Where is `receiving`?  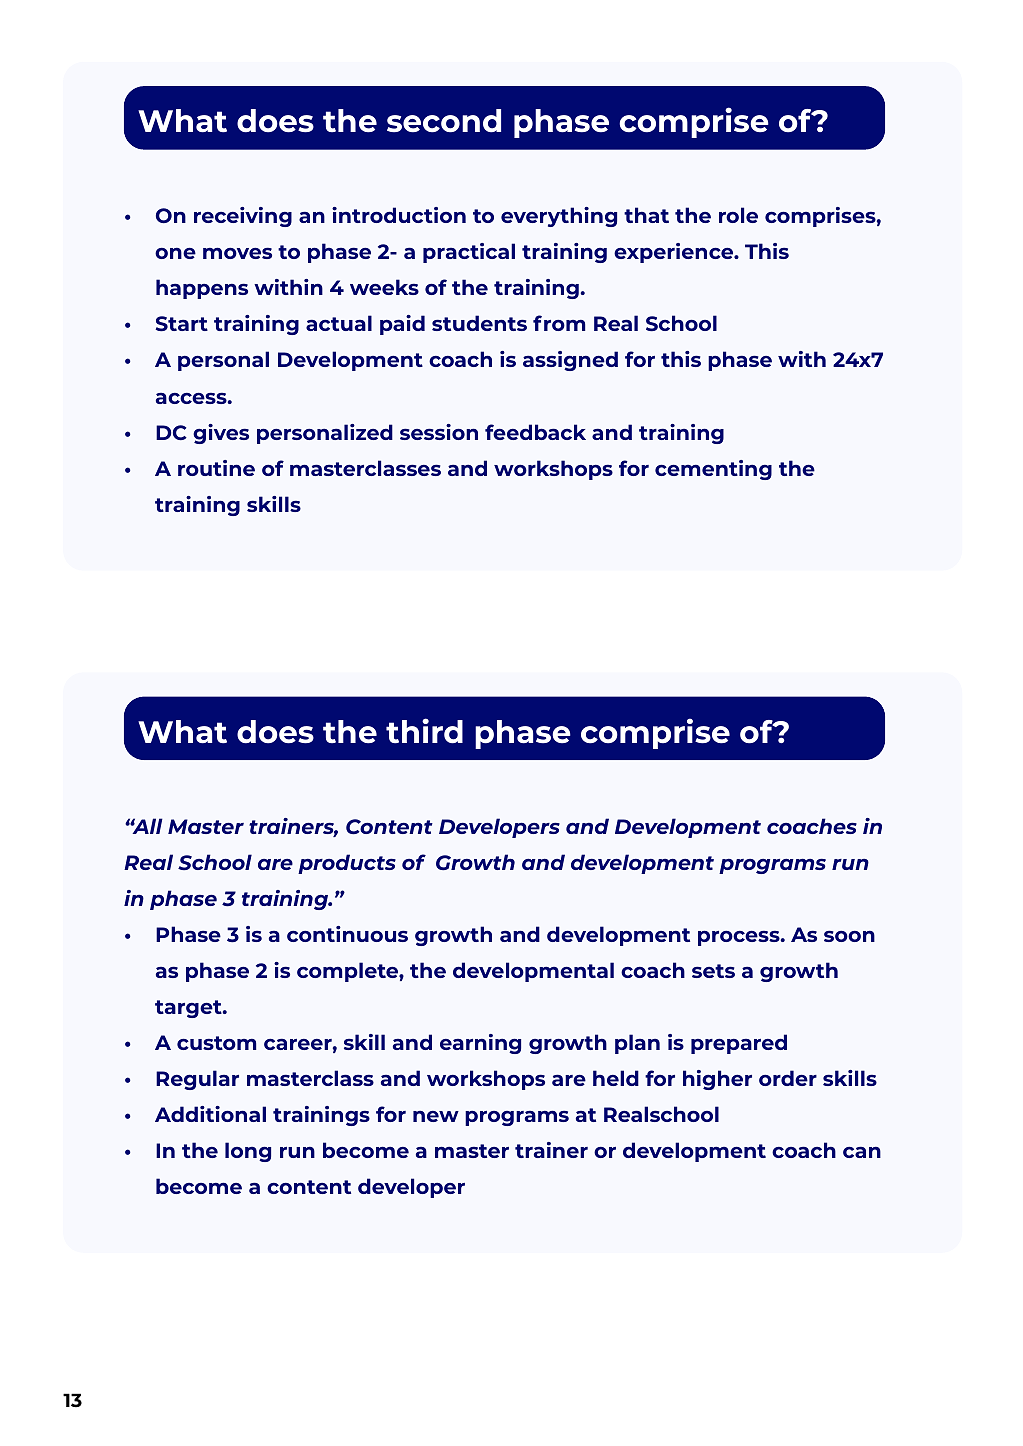
receiving is located at coordinates (243, 217).
